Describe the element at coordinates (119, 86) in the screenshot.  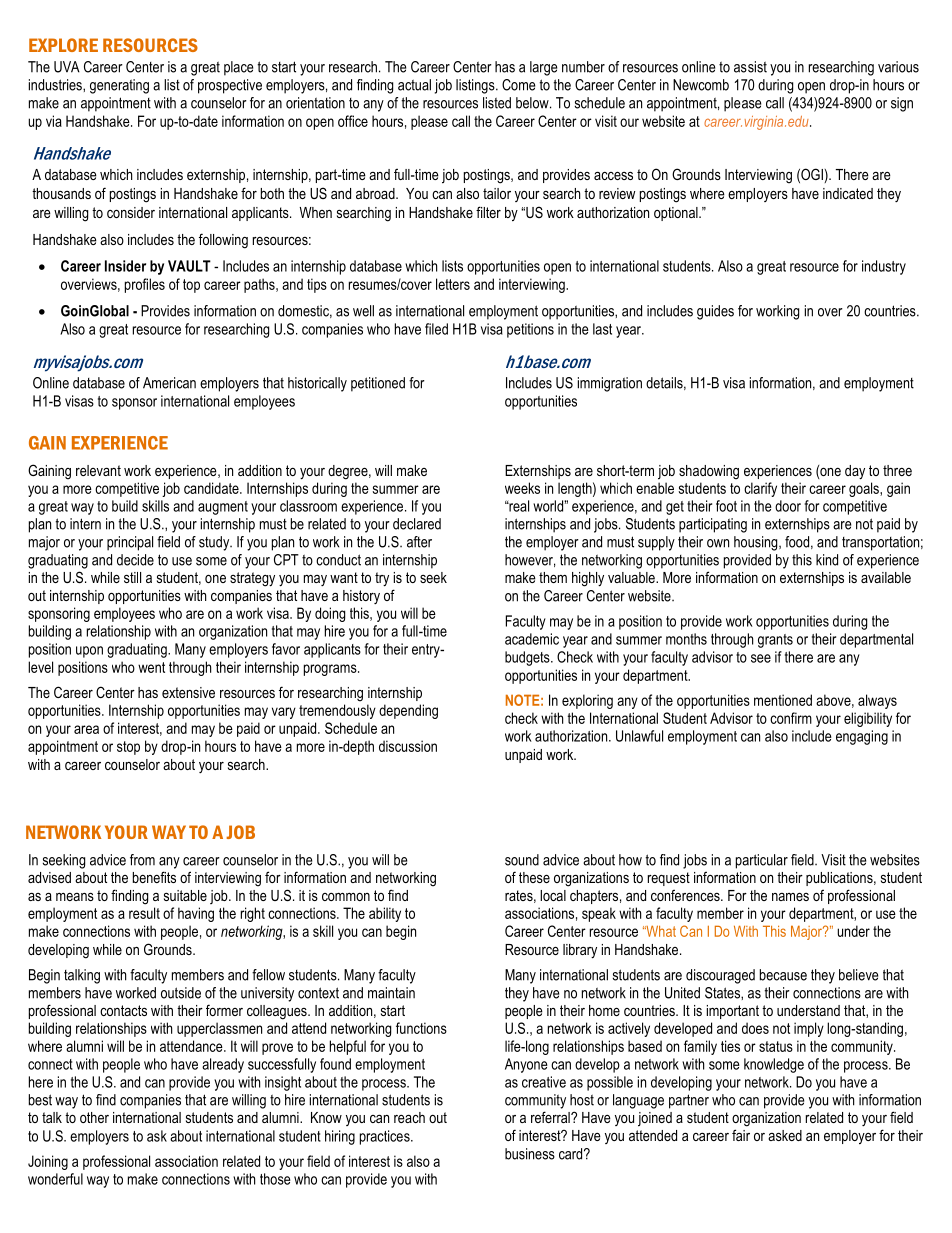
I see `generating` at that location.
